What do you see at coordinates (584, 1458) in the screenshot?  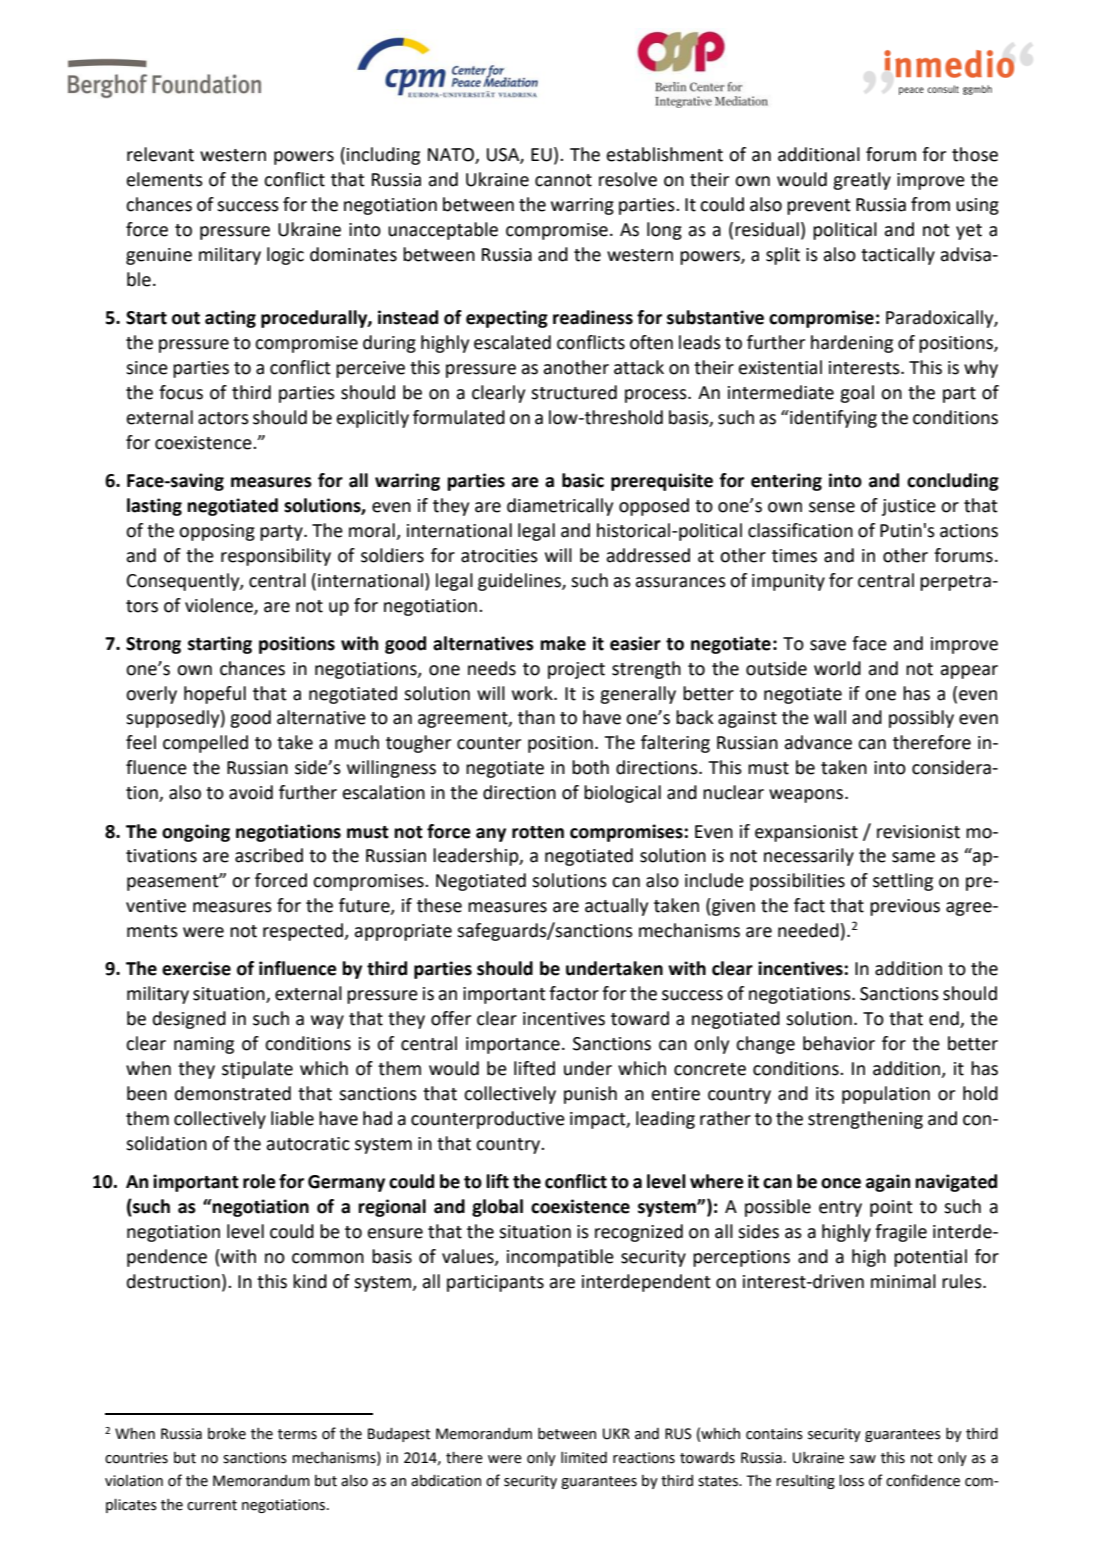 I see `limited` at bounding box center [584, 1458].
